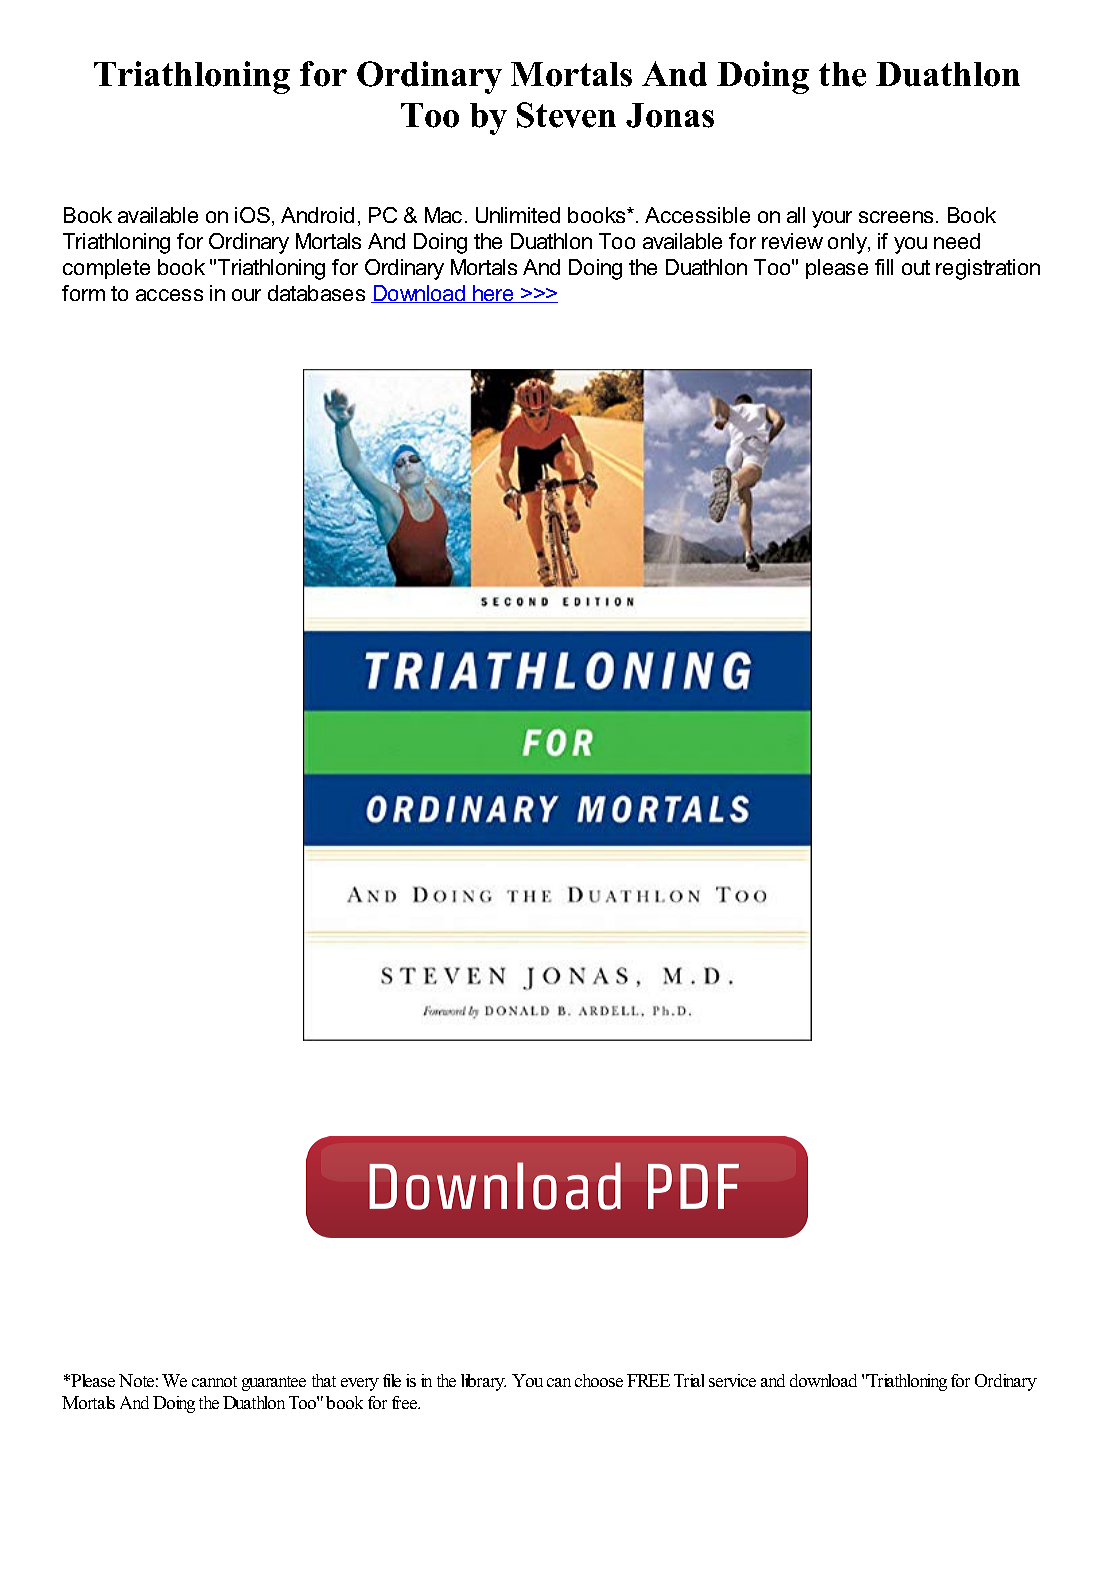 The height and width of the screenshot is (1579, 1116). Describe the element at coordinates (916, 267) in the screenshot. I see `out` at that location.
